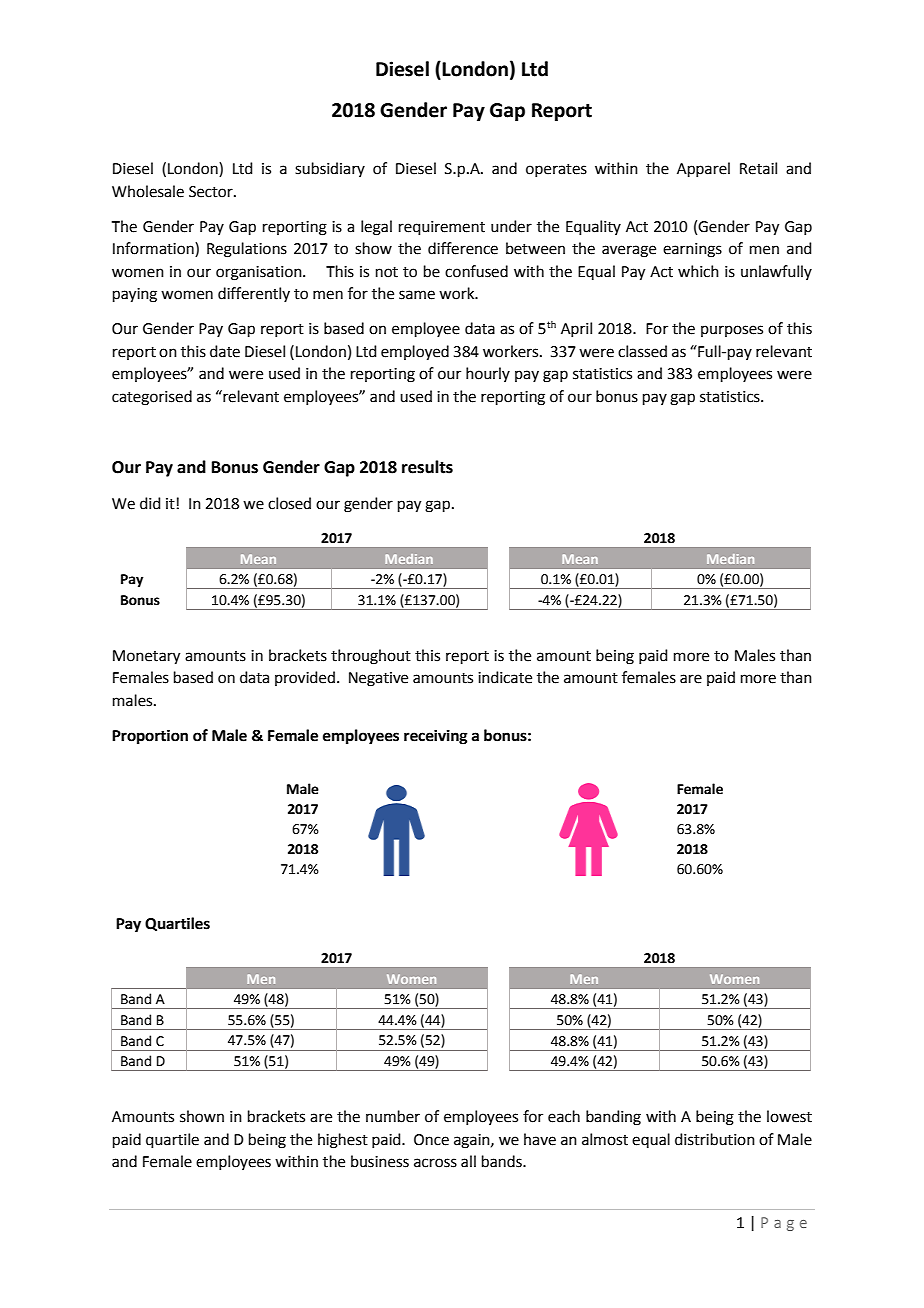  I want to click on requirement, so click(442, 228).
